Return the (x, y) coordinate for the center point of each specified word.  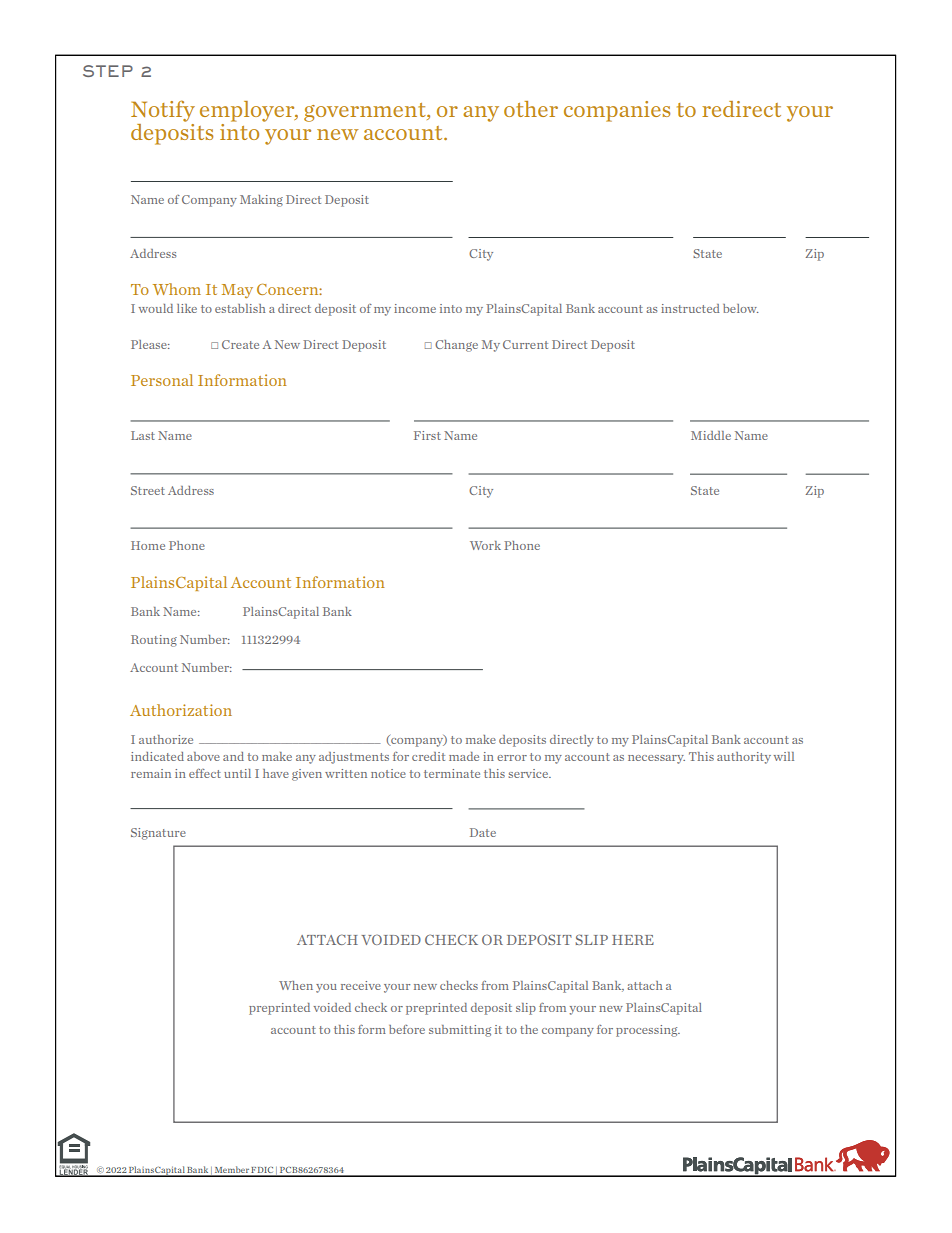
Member (231, 1171)
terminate (452, 773)
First (427, 435)
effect (205, 773)
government (366, 112)
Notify (163, 111)
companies (617, 111)
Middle (711, 435)
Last (143, 435)
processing (648, 1031)
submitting (460, 1031)
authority (744, 758)
